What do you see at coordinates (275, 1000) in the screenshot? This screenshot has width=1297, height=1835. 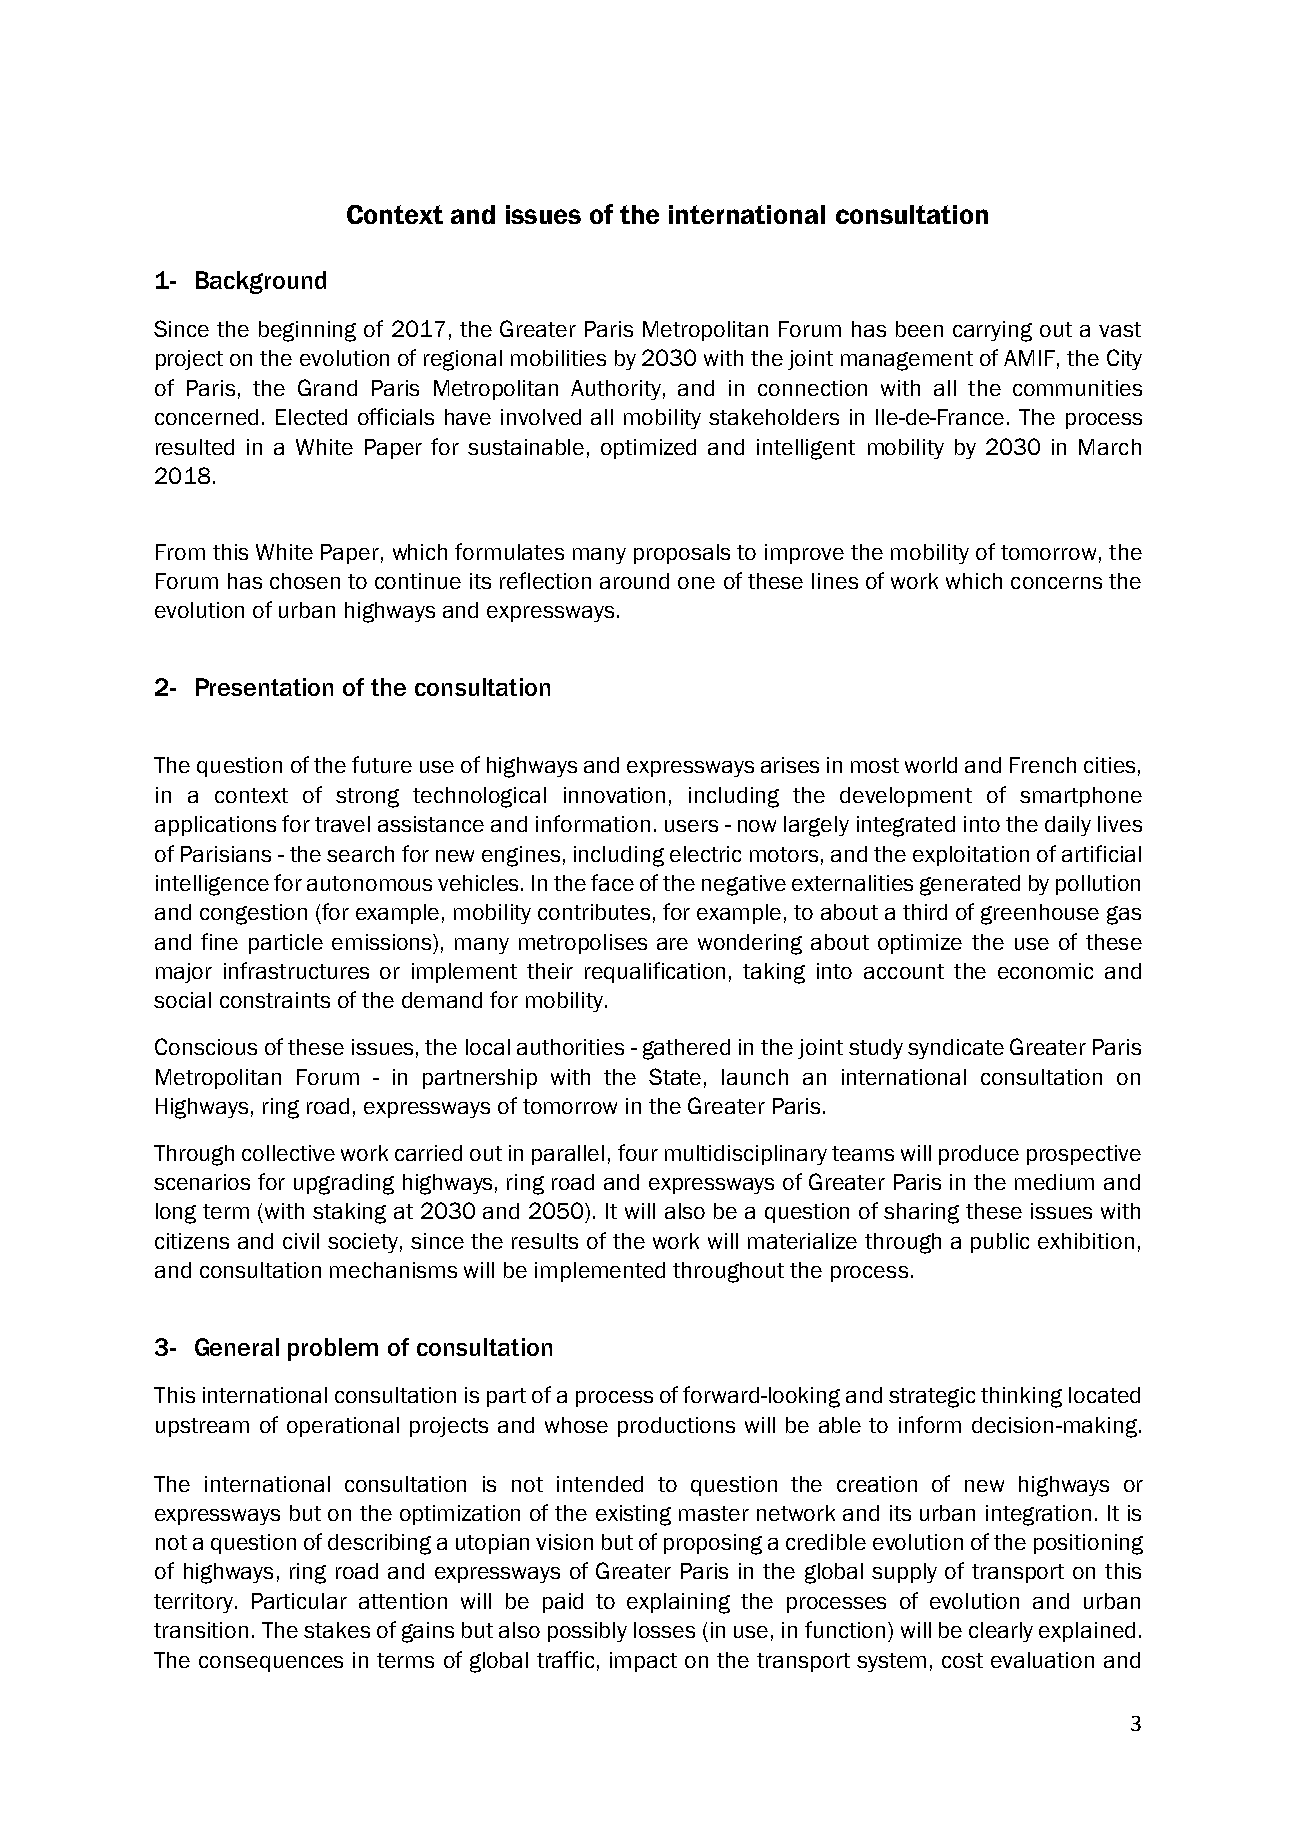 I see `constraints` at bounding box center [275, 1000].
